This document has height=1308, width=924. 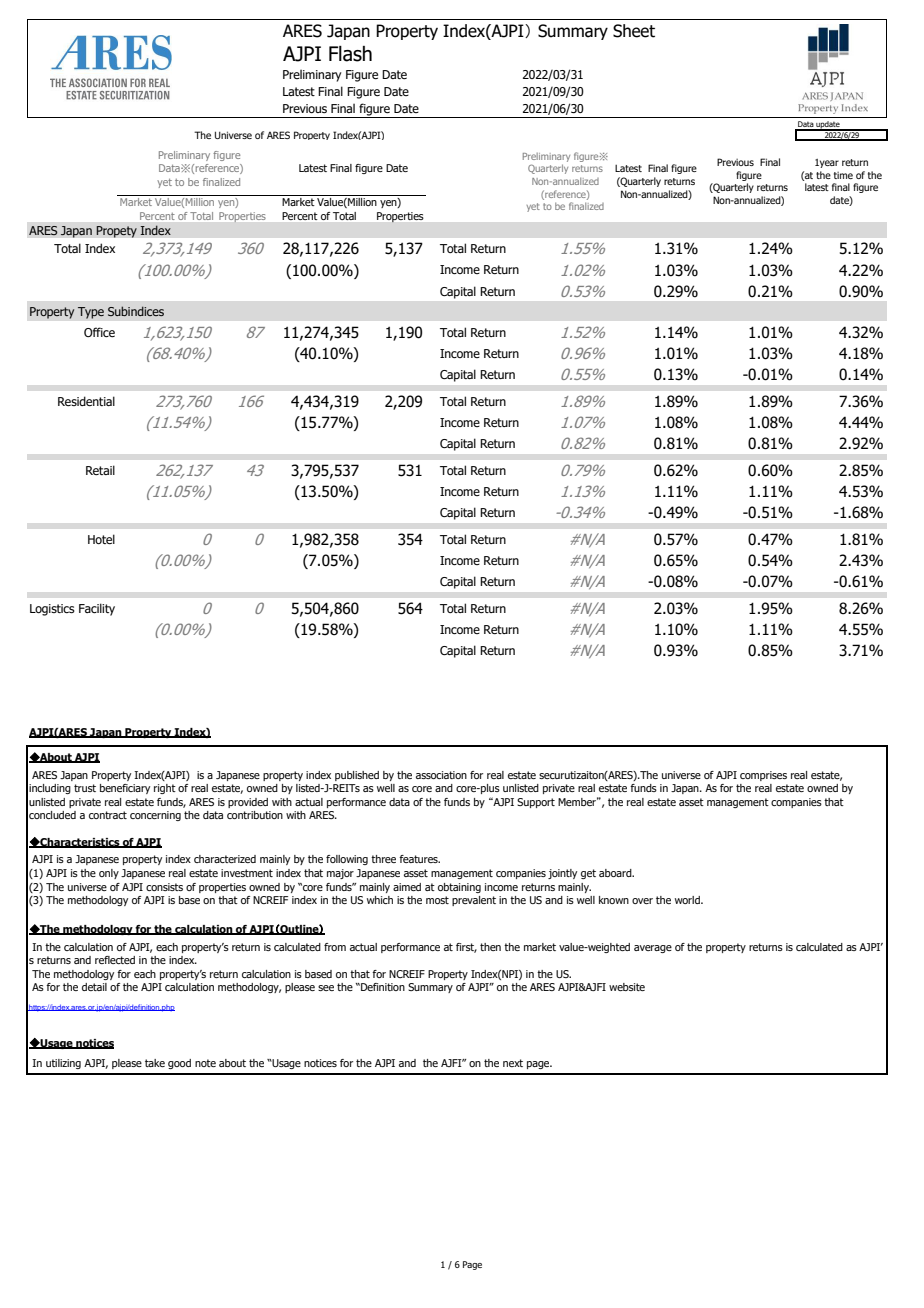 I want to click on Support, so click(x=536, y=803).
